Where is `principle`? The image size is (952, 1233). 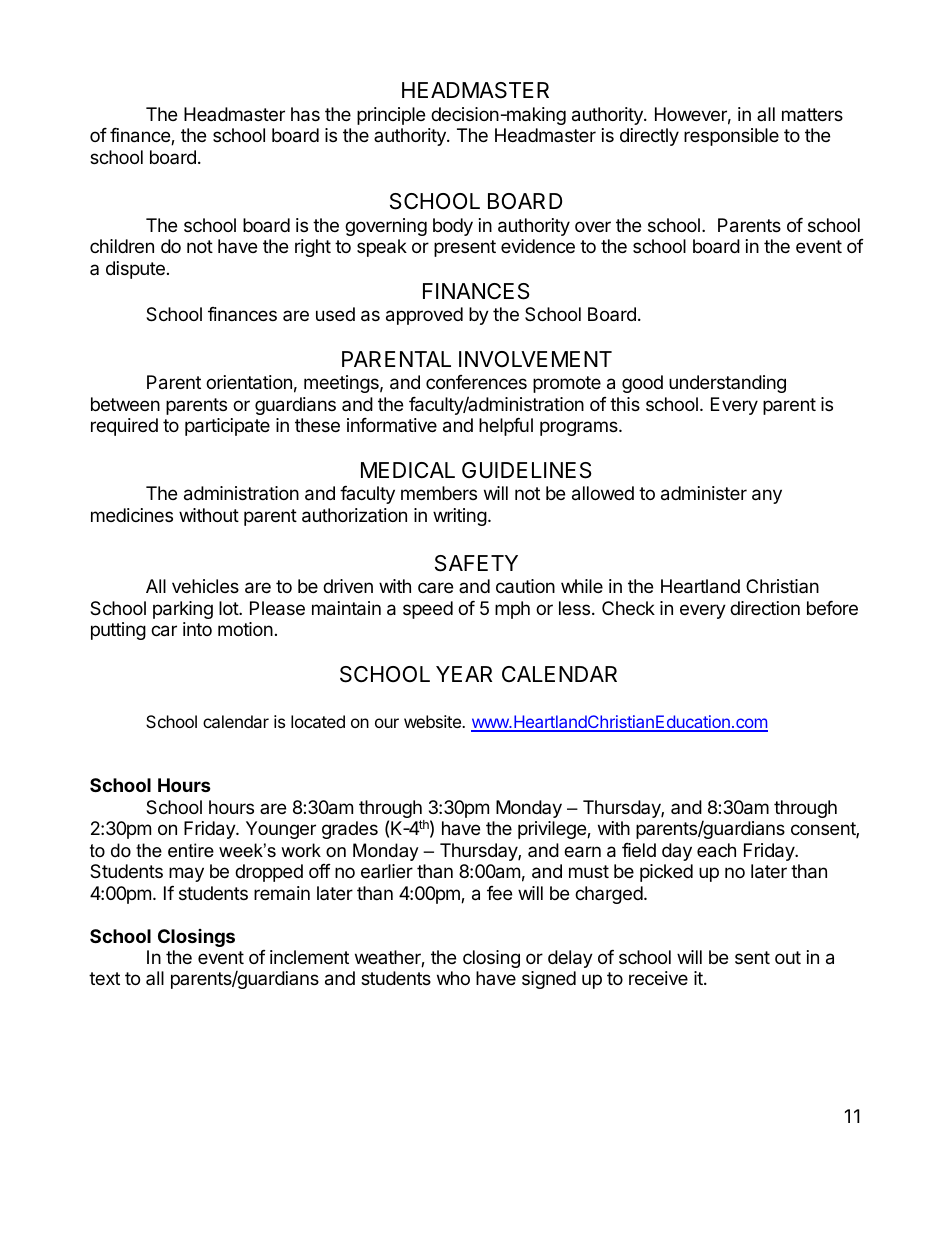 principle is located at coordinates (391, 116).
